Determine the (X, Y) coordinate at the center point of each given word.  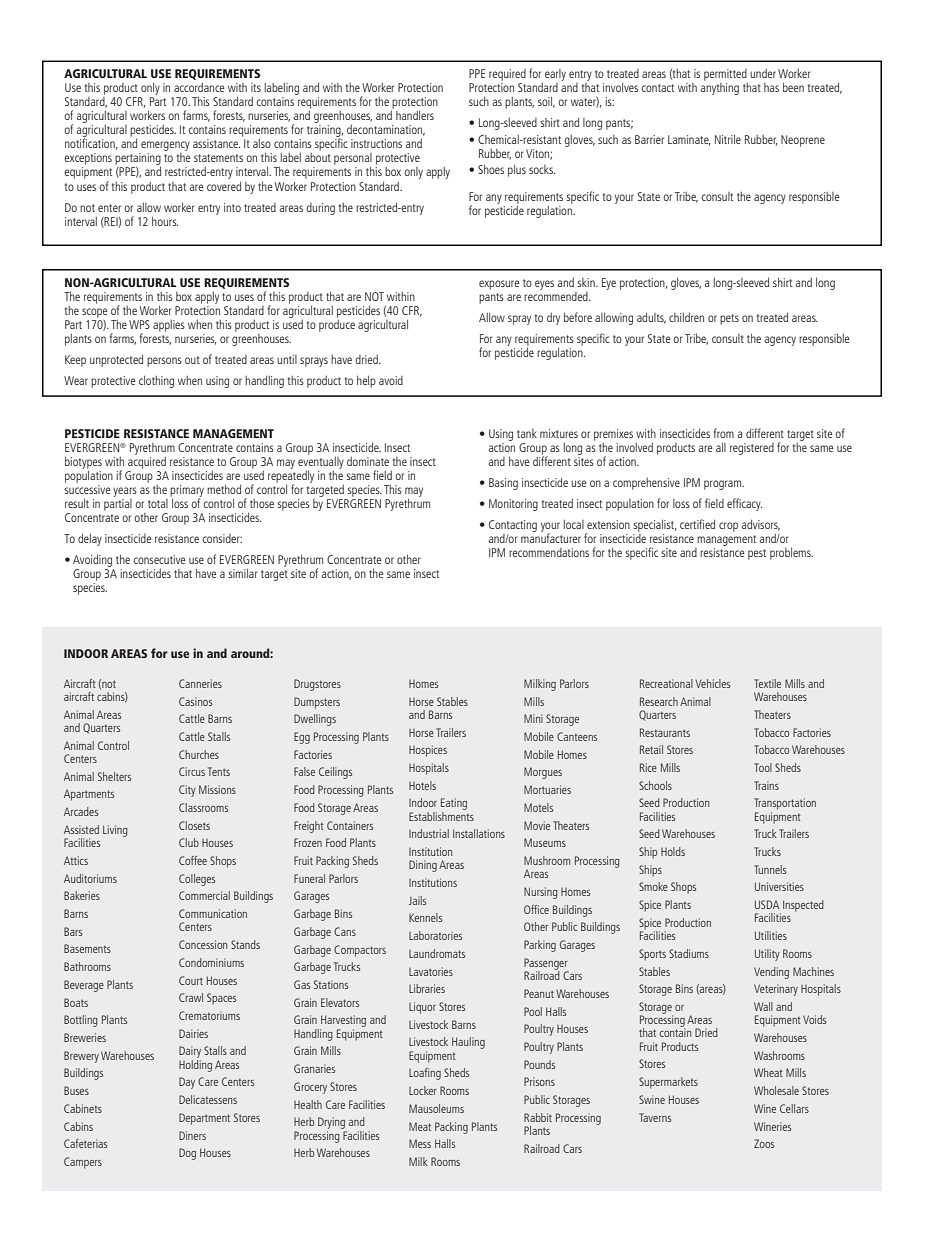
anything (720, 89)
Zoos (764, 1143)
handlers (415, 115)
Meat (420, 1126)
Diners (192, 1135)
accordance (199, 87)
